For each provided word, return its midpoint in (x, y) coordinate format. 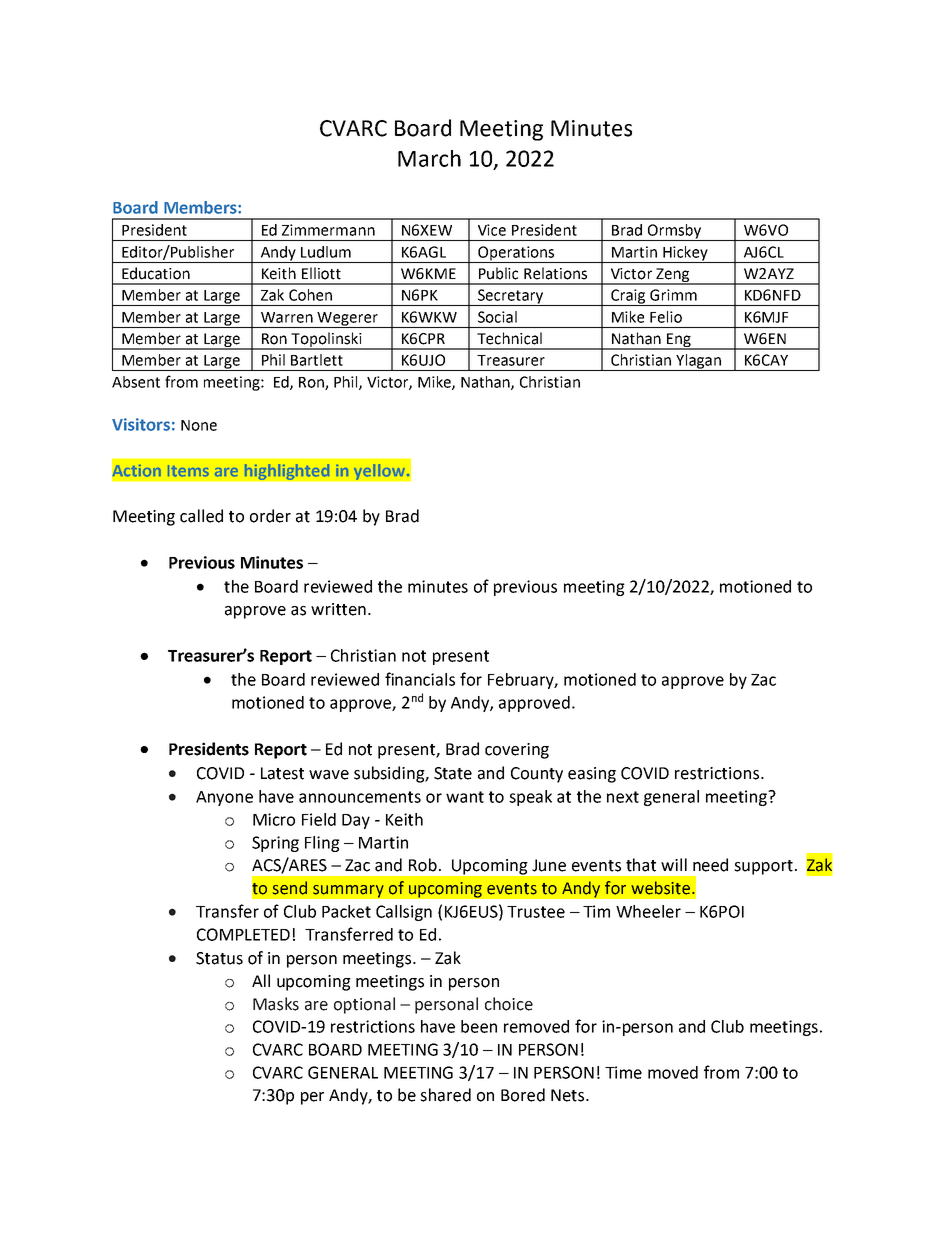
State (453, 773)
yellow (380, 472)
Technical (509, 338)
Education (156, 273)
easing (592, 775)
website (662, 888)
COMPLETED (243, 934)
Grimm (673, 295)
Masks (276, 1004)
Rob (423, 865)
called (201, 516)
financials (420, 679)
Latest (282, 773)
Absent (136, 382)
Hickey (685, 254)
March (429, 158)
